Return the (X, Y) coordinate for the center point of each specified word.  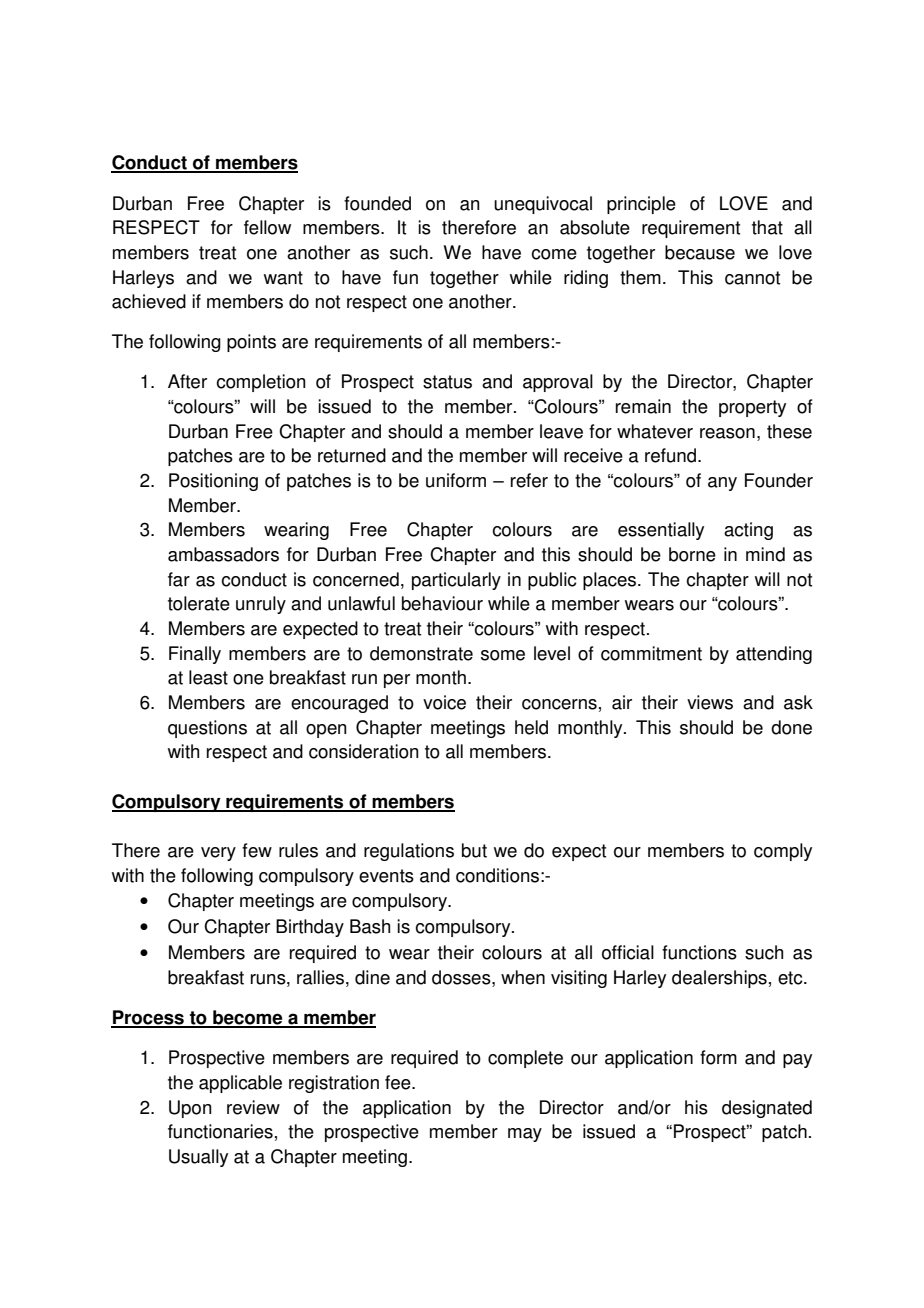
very (218, 854)
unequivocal (543, 205)
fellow (267, 227)
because (700, 252)
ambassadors (223, 554)
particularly (456, 581)
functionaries (220, 1131)
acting (748, 531)
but (474, 850)
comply (783, 852)
